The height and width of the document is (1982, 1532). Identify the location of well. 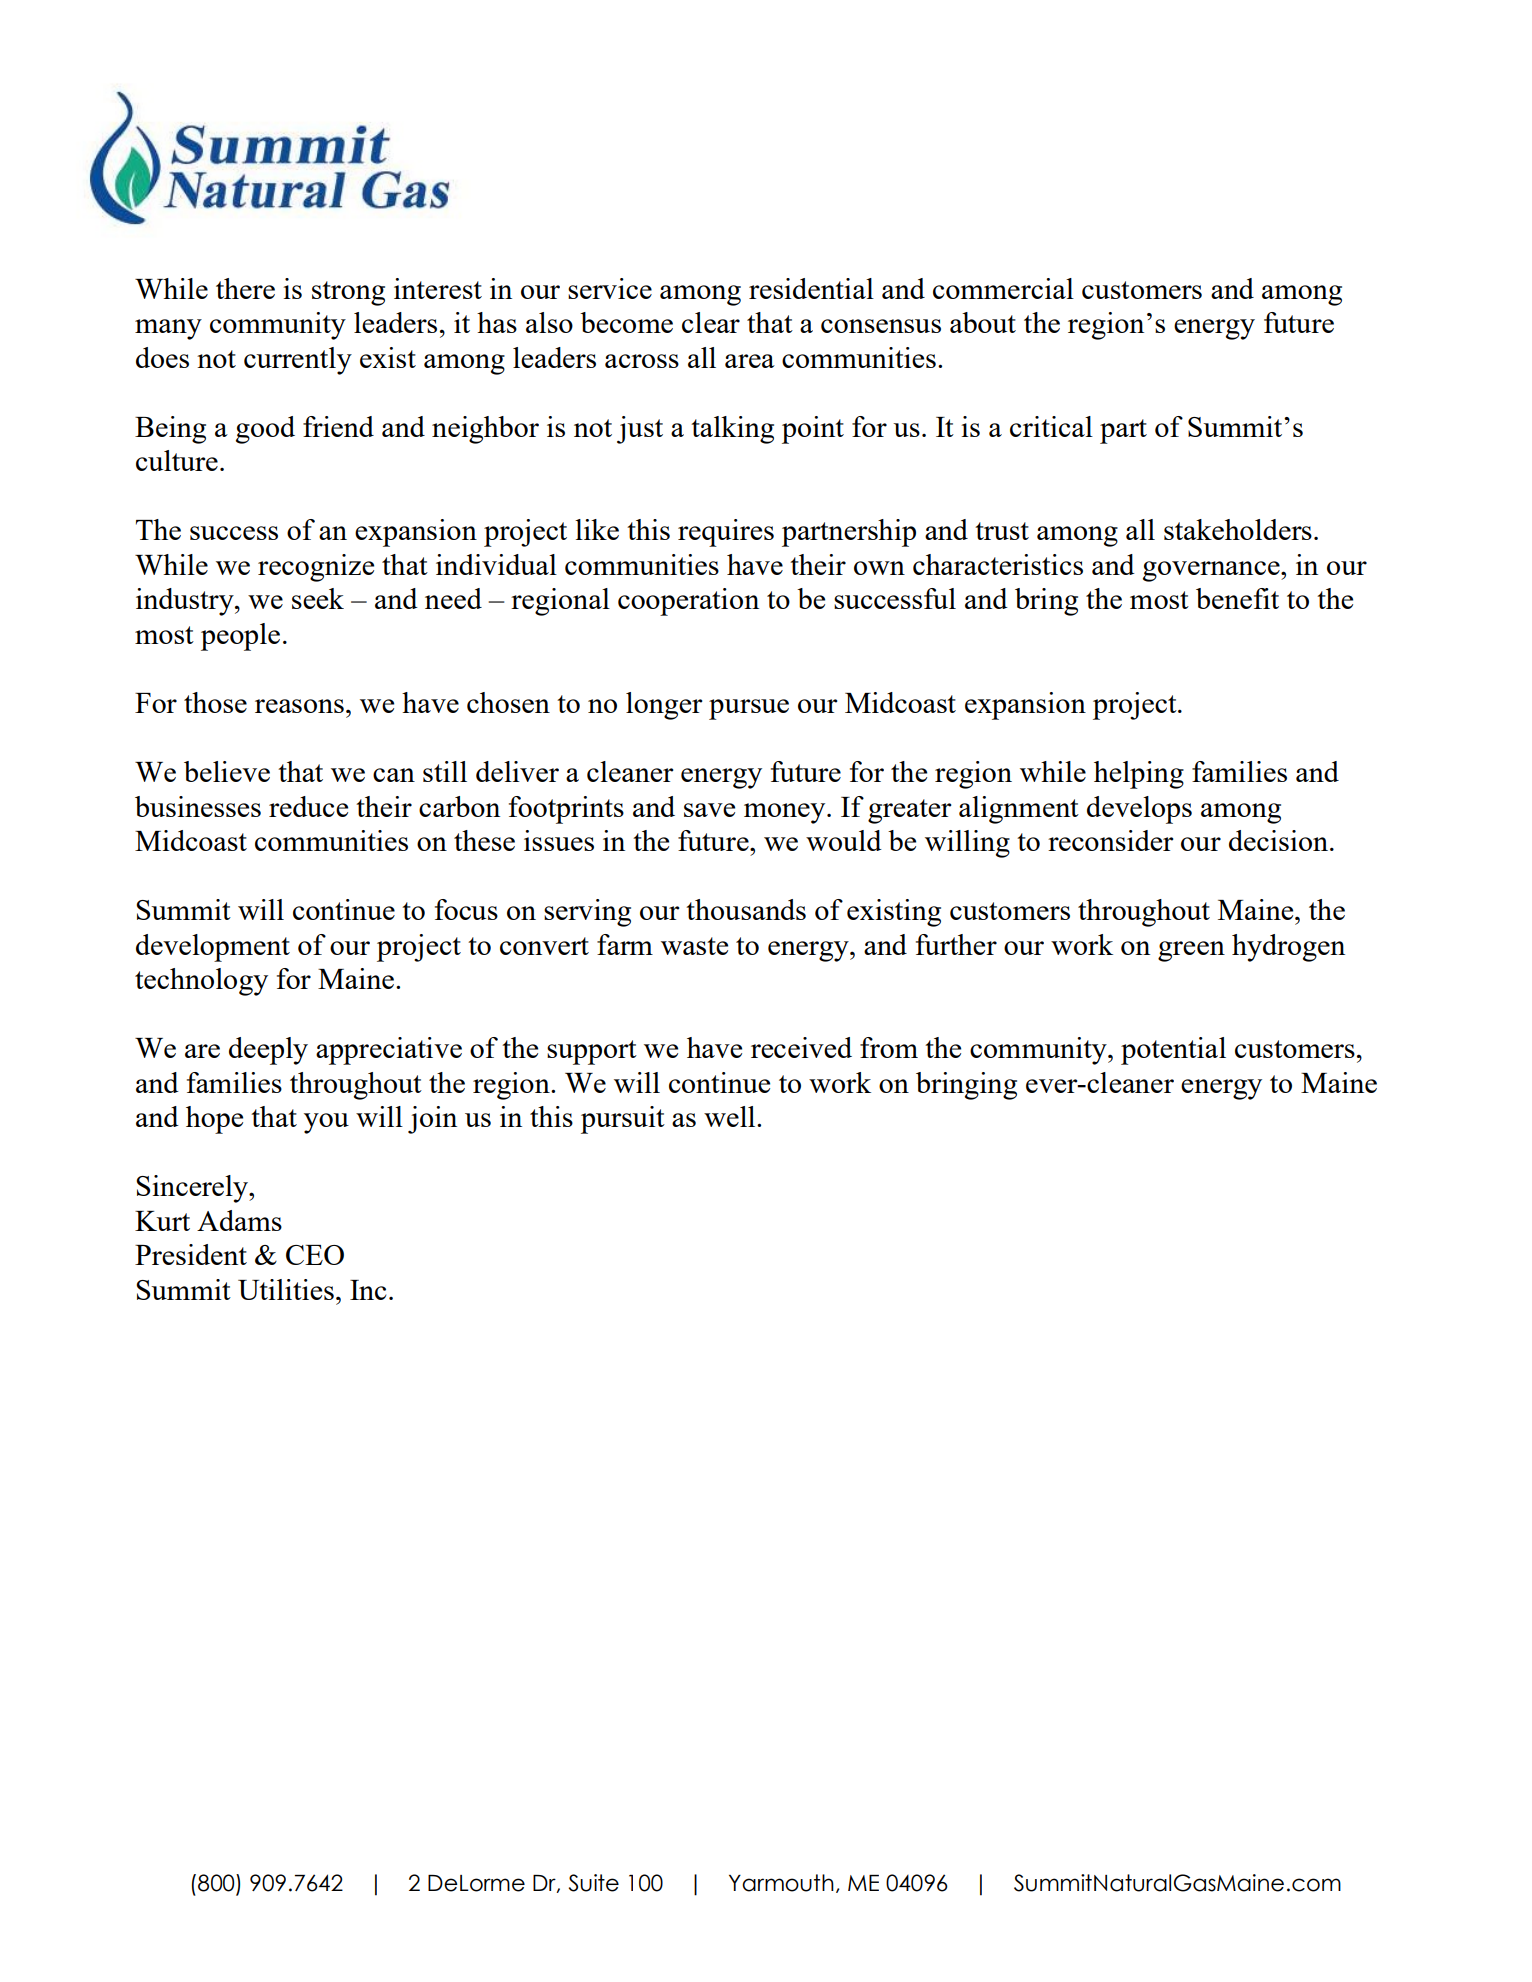
(731, 1116).
